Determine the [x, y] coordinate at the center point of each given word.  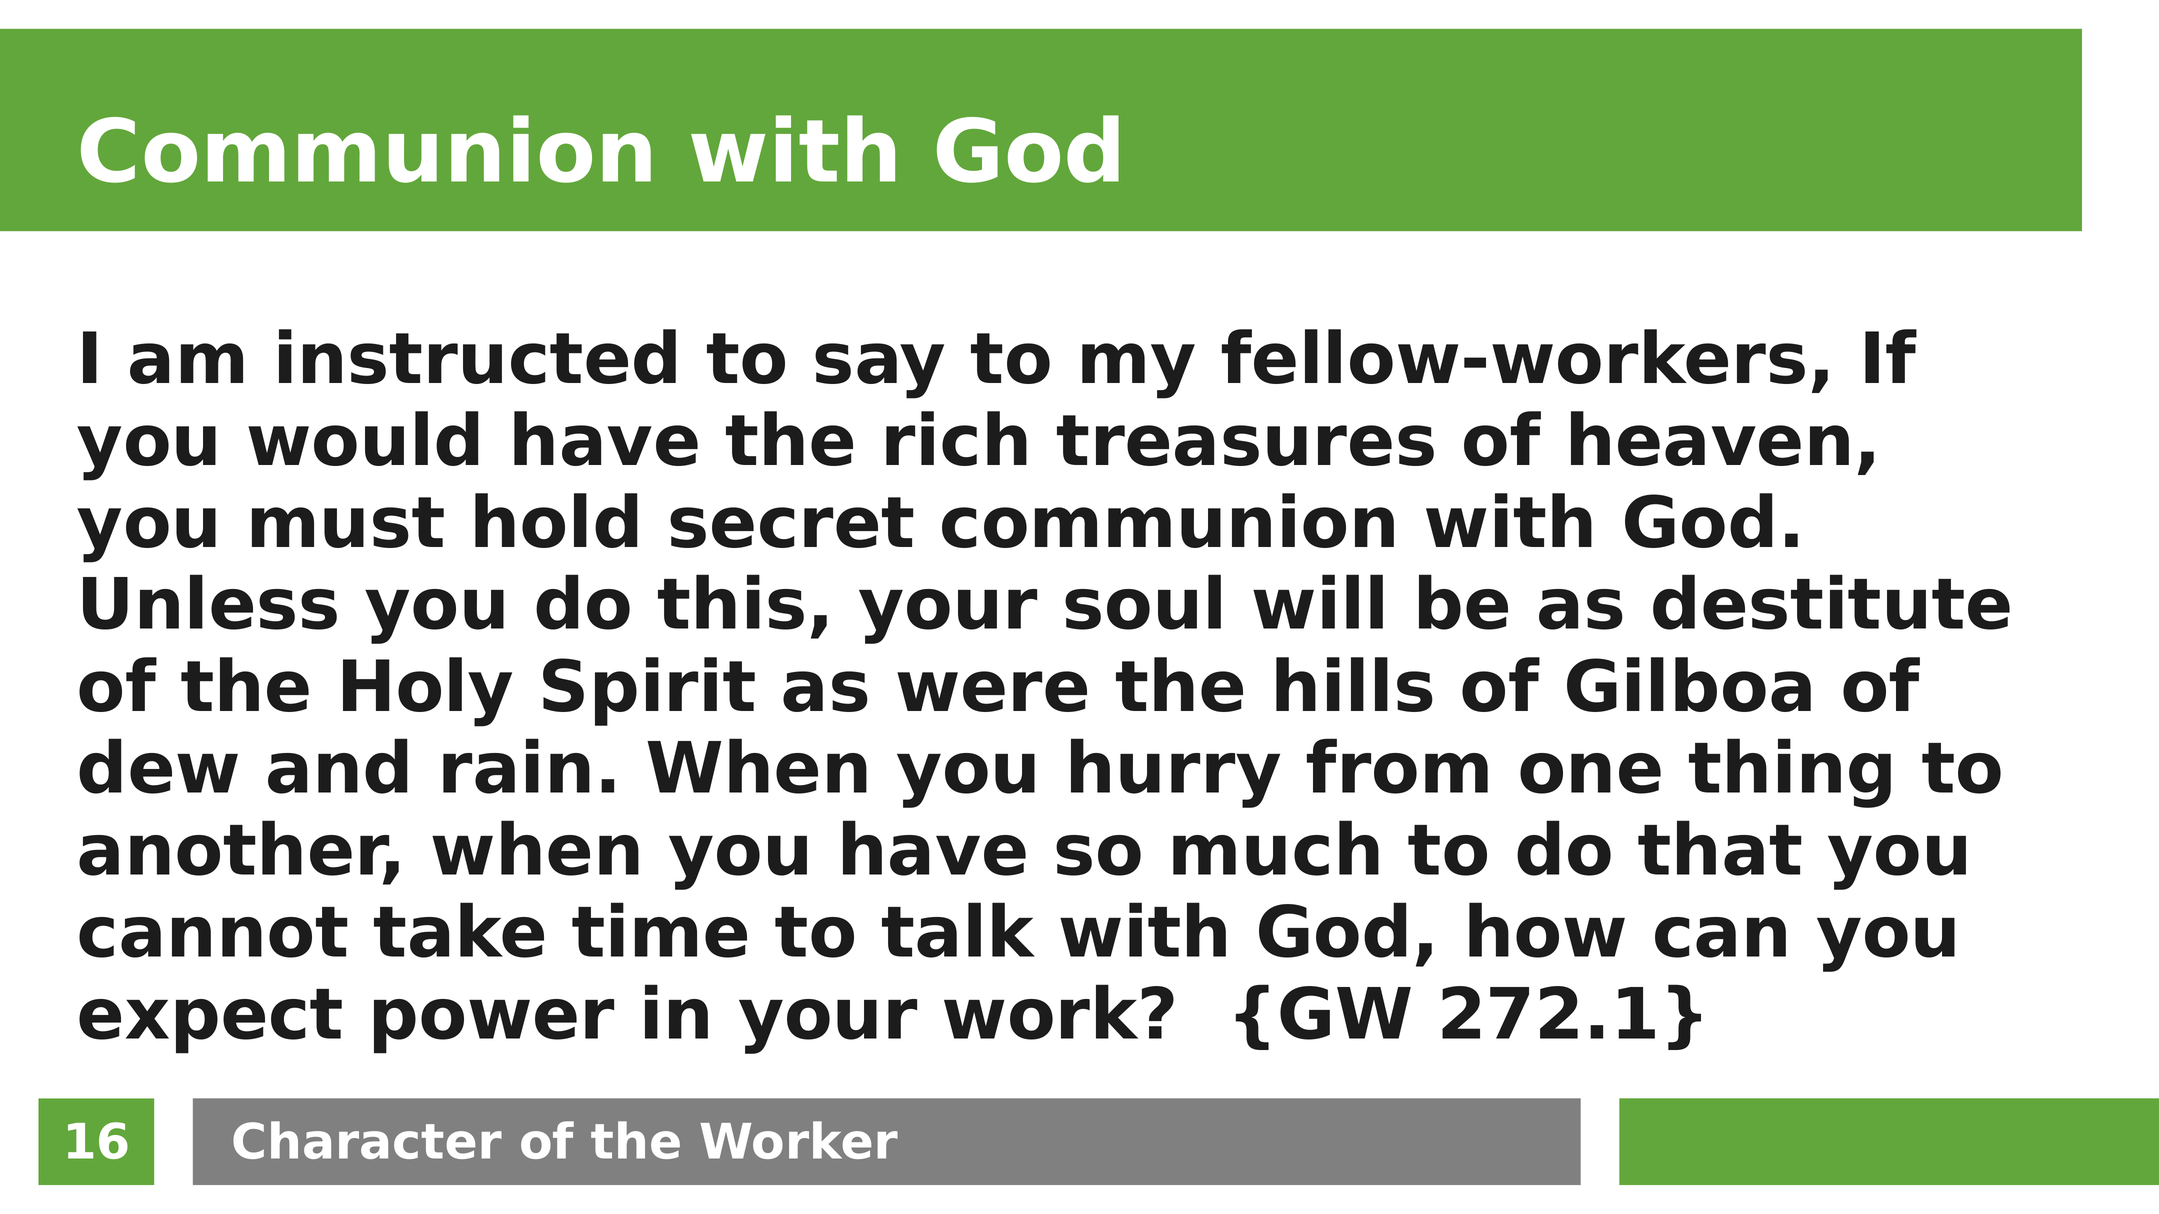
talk [958, 930]
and [338, 766]
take [459, 930]
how [1547, 930]
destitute [1831, 602]
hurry [1175, 773]
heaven [1710, 438]
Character [367, 1140]
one [1590, 773]
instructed [477, 356]
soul [1143, 602]
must [348, 522]
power [494, 1026]
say [879, 371]
